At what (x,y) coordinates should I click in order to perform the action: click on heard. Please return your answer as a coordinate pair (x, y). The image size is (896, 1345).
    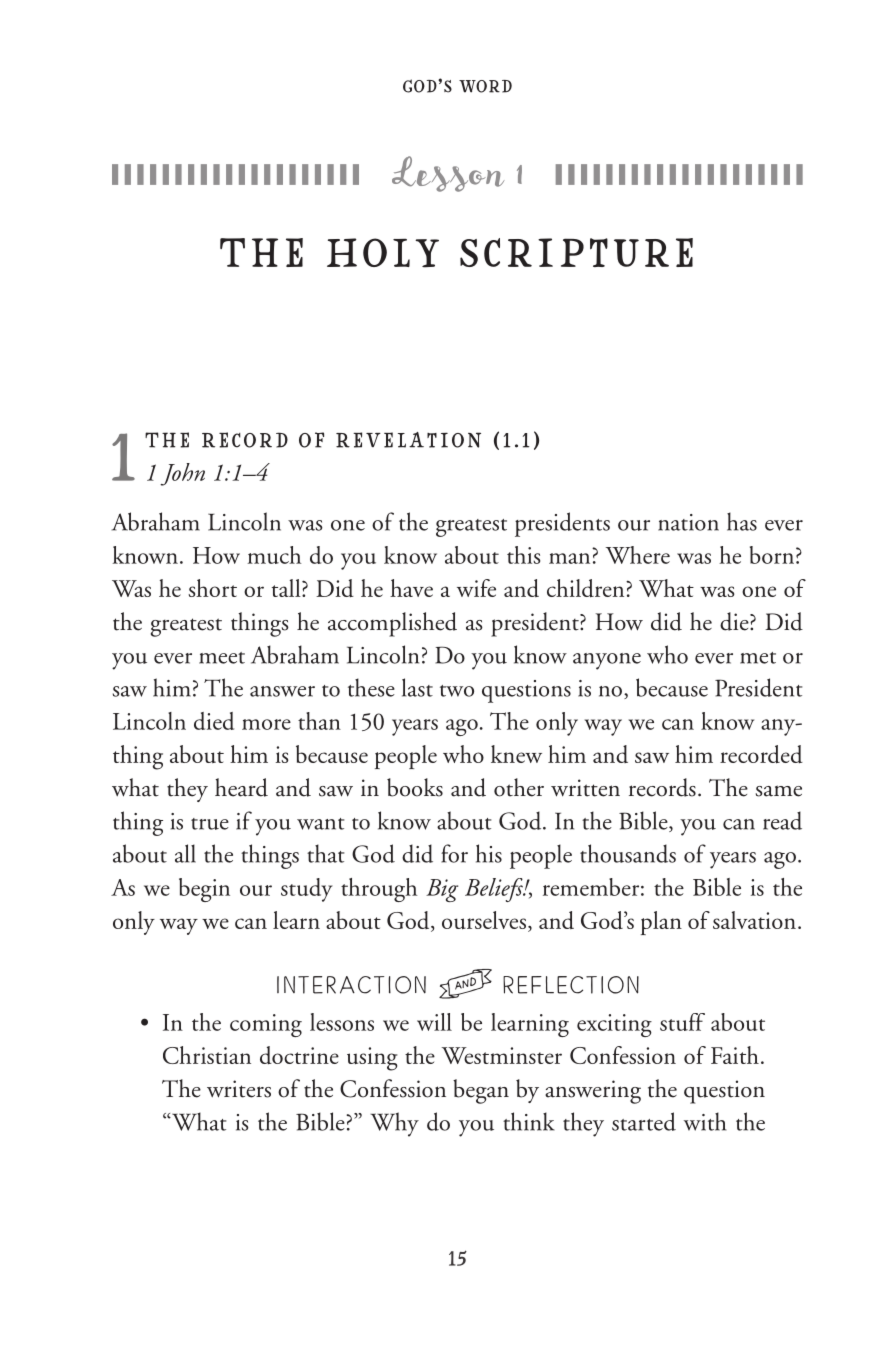
    Looking at the image, I should click on (241, 787).
